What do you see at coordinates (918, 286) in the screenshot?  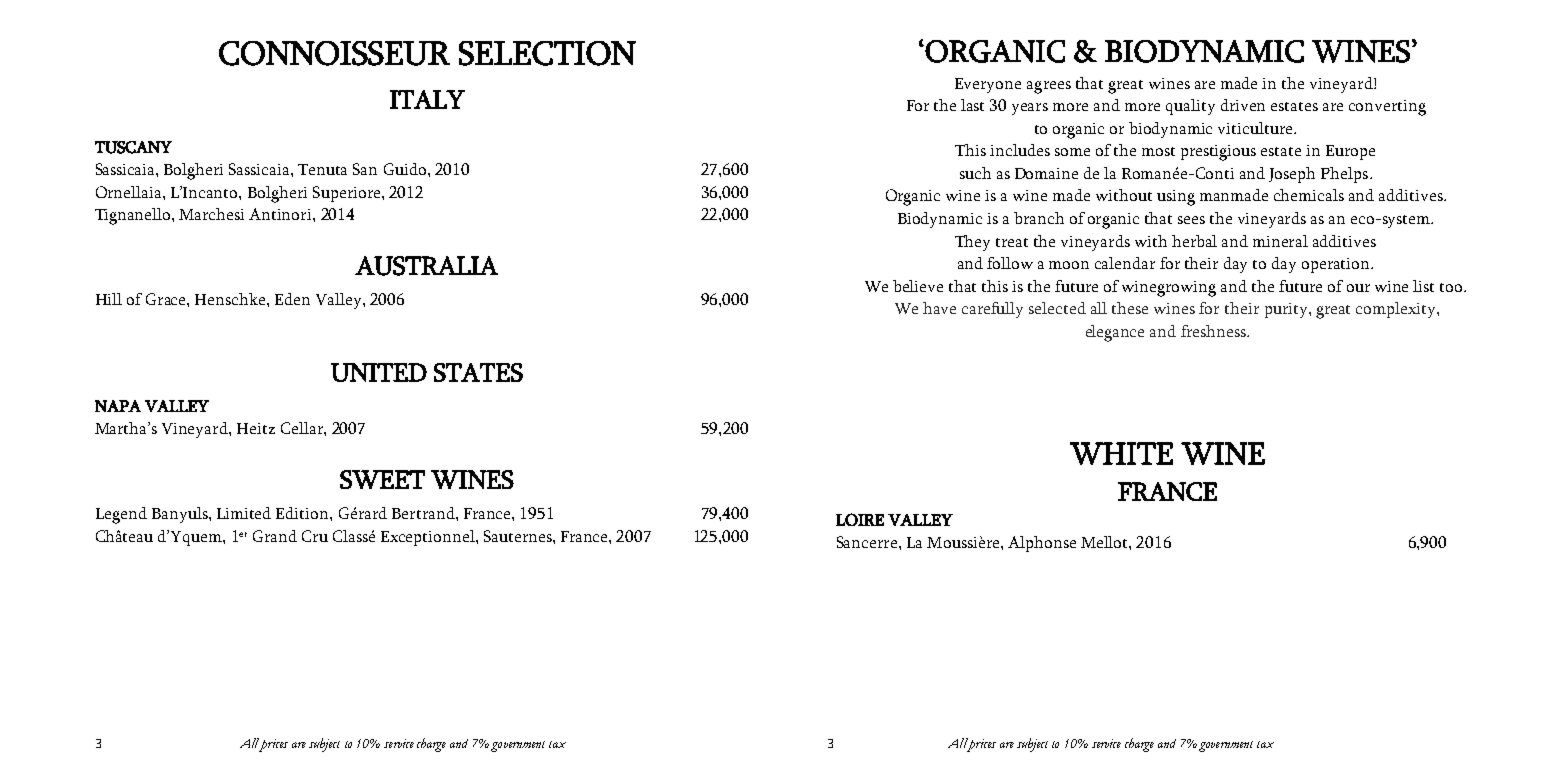 I see `believe` at bounding box center [918, 286].
